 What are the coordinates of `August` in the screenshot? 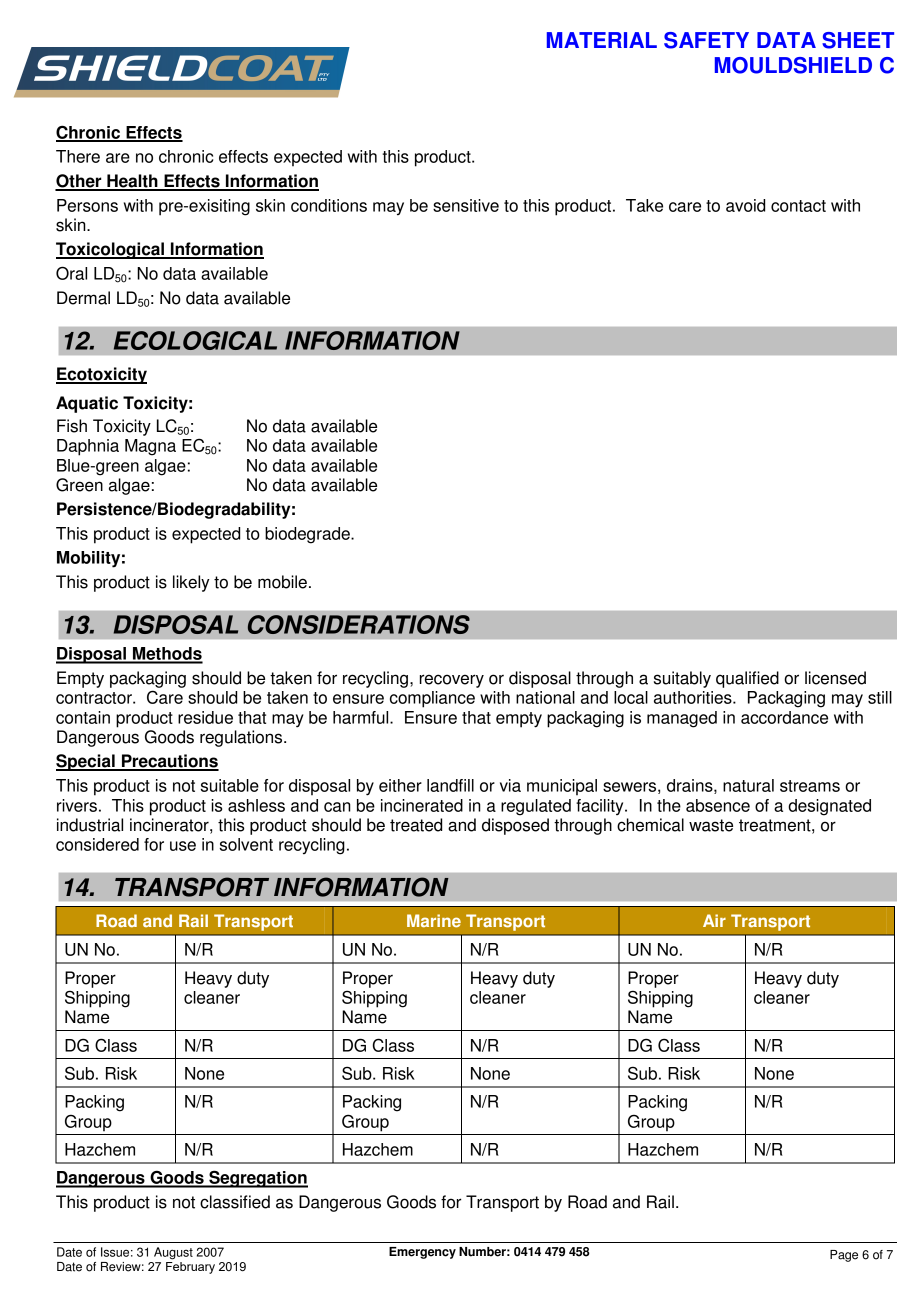 It's located at (173, 1253).
